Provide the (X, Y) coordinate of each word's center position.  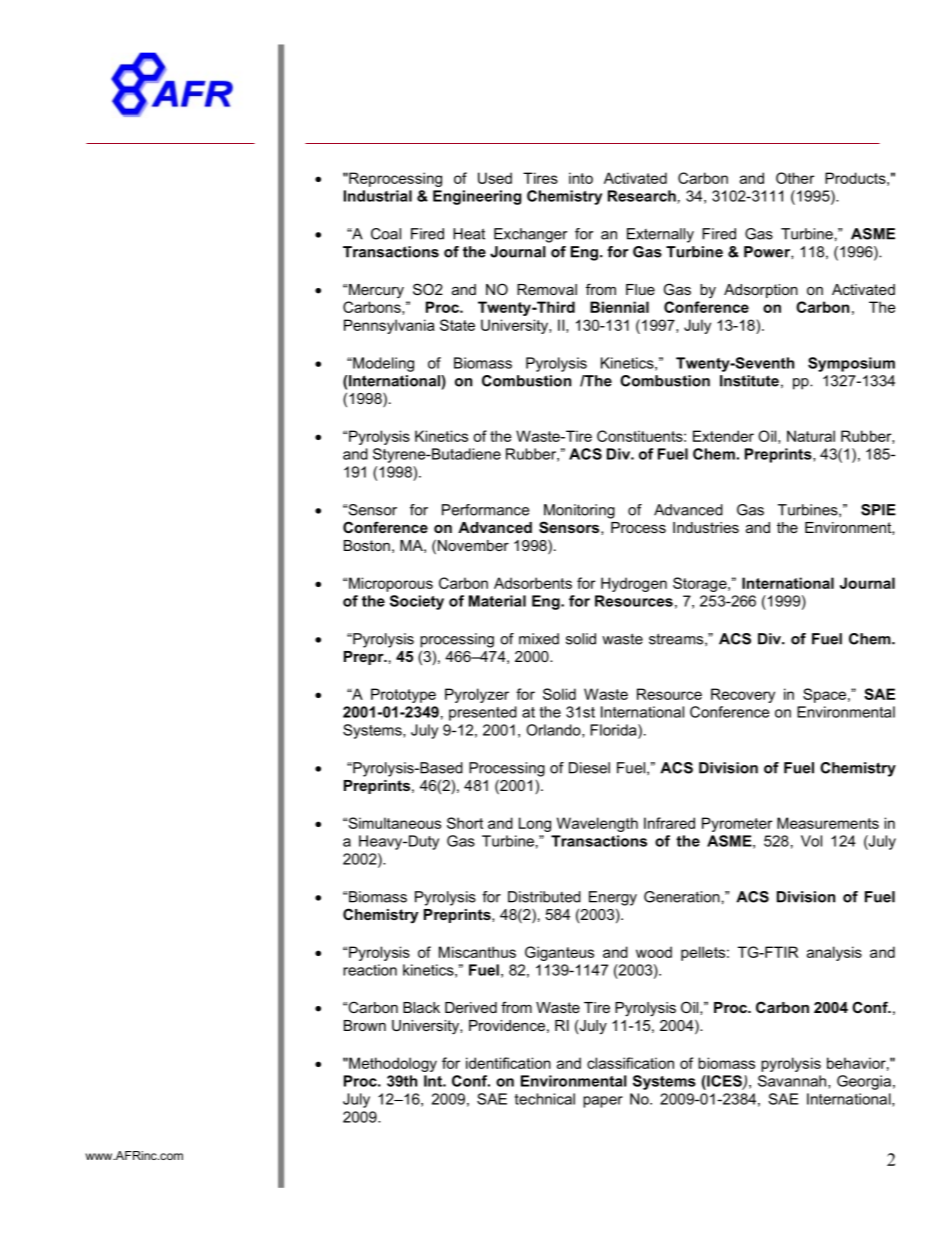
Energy (613, 898)
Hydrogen (634, 584)
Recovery (743, 695)
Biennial (619, 307)
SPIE (878, 510)
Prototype (403, 695)
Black (421, 1007)
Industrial (378, 196)
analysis (834, 953)
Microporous (391, 584)
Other (795, 178)
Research (643, 197)
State (457, 325)
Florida (614, 730)
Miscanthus (477, 952)
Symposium (851, 364)
